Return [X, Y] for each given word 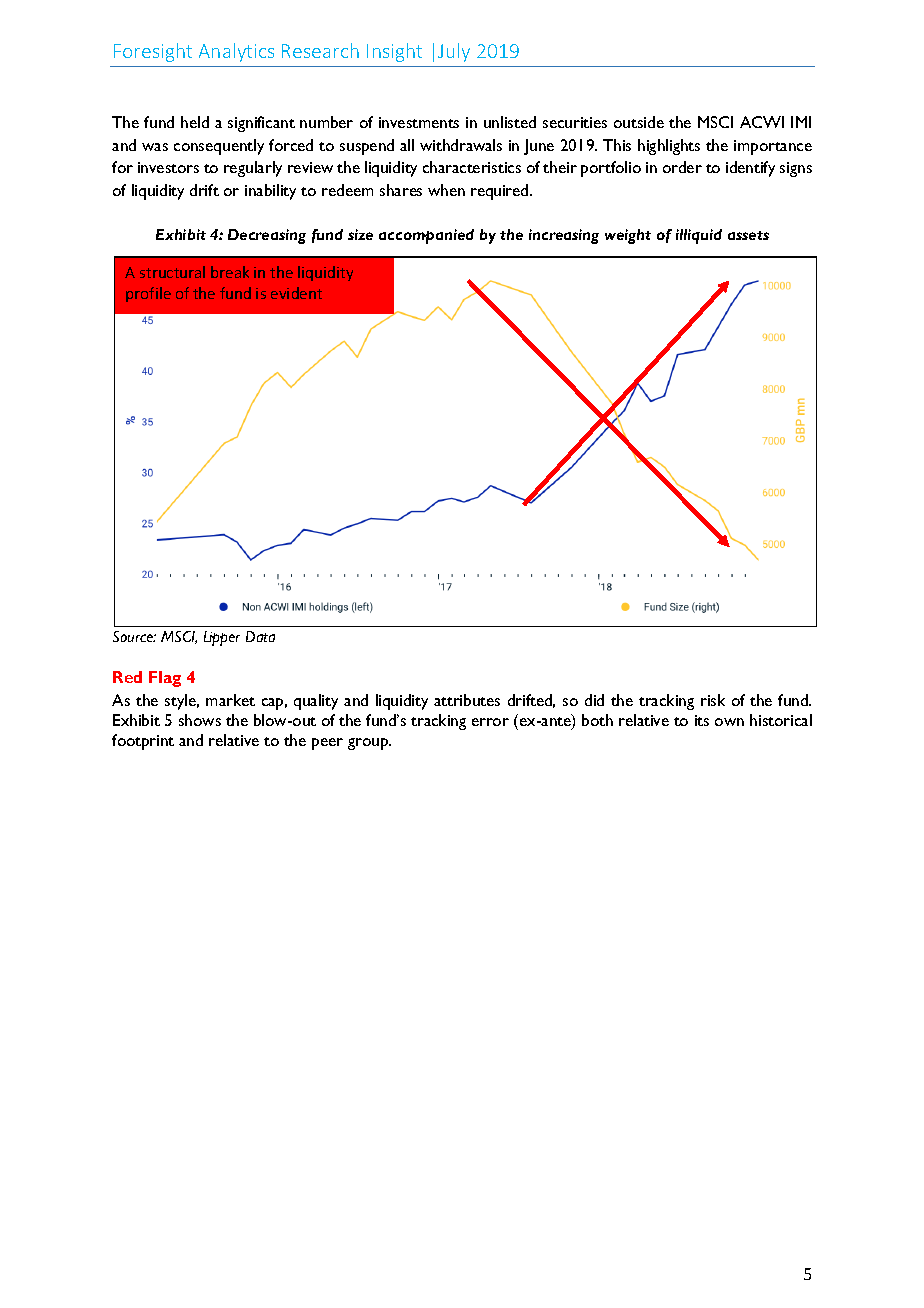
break [230, 272]
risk [713, 700]
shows [200, 720]
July [454, 52]
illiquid [699, 236]
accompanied [426, 236]
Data [260, 636]
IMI [801, 122]
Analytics [236, 52]
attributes [467, 700]
